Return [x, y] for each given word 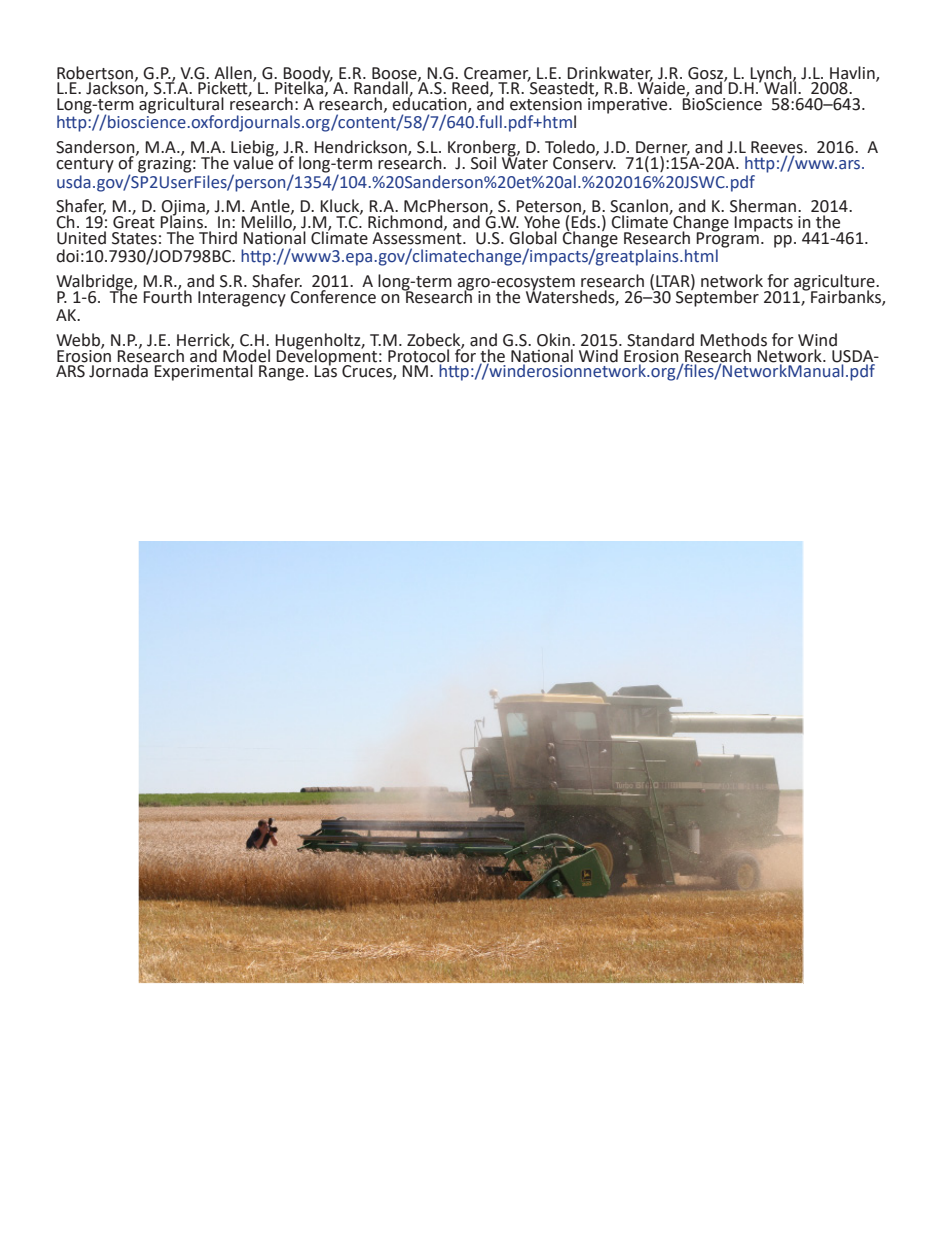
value [254, 162]
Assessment [418, 237]
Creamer [497, 74]
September [717, 297]
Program [727, 238]
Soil [483, 163]
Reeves [778, 148]
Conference [332, 295]
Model [246, 356]
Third [218, 236]
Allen [234, 73]
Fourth [167, 295]
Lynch [772, 75]
